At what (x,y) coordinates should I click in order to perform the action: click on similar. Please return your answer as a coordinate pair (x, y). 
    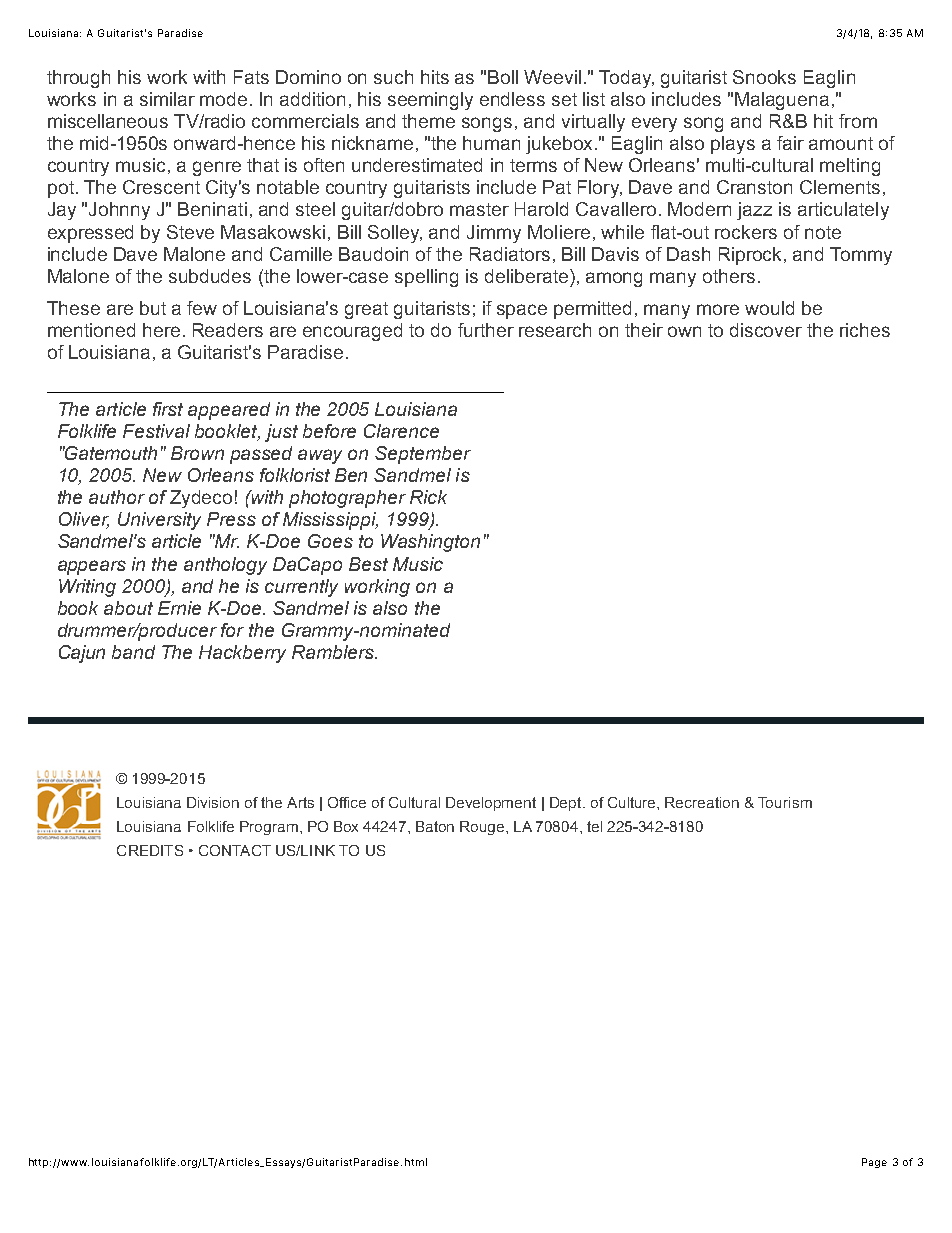
    Looking at the image, I should click on (167, 99).
